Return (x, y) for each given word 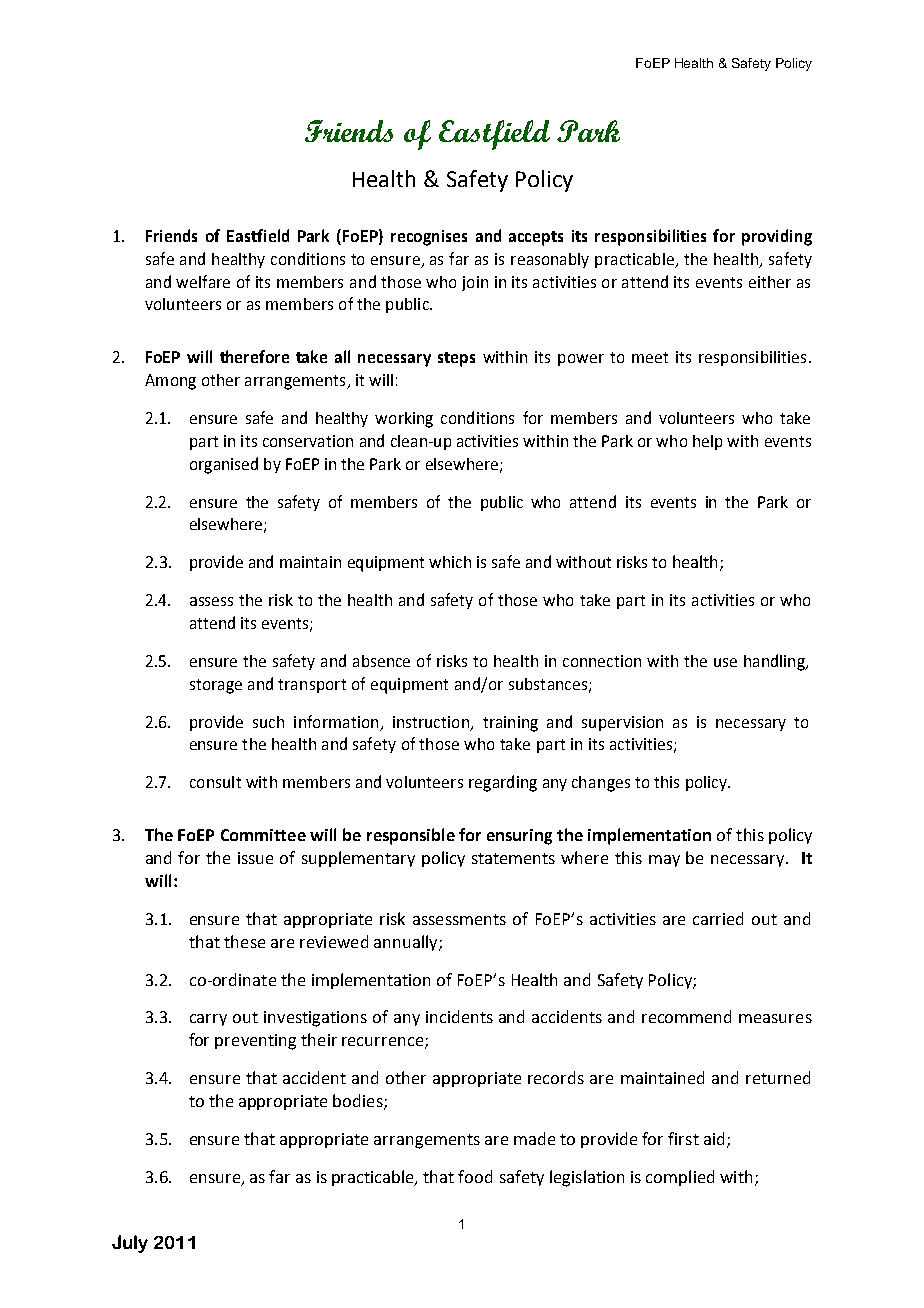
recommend (686, 1016)
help (707, 442)
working (404, 420)
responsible (411, 836)
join (475, 283)
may (664, 861)
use (725, 662)
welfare (203, 281)
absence (381, 661)
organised (224, 465)
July (130, 1244)
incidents (459, 1016)
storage (216, 686)
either (770, 282)
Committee (263, 835)
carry (208, 1020)
